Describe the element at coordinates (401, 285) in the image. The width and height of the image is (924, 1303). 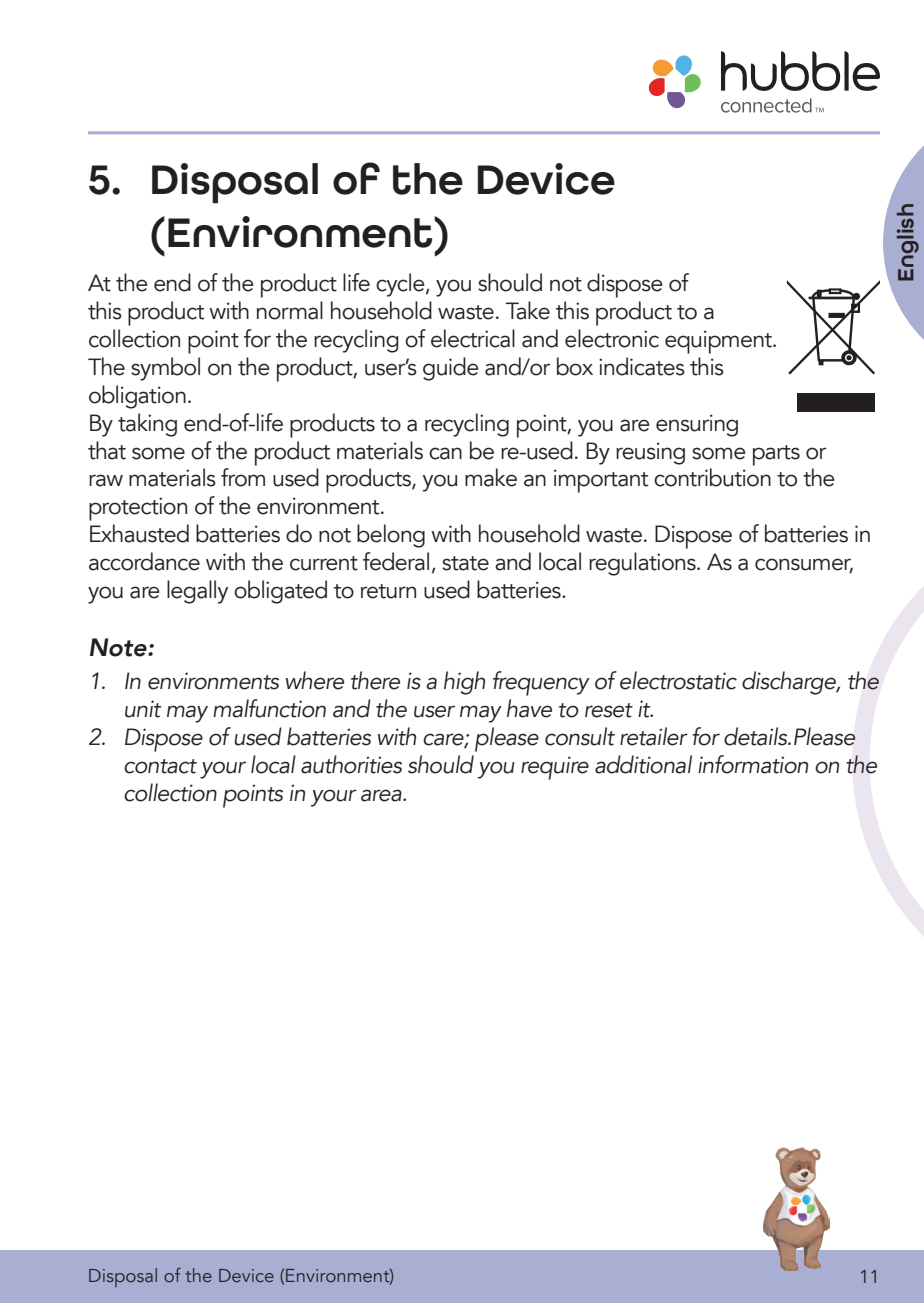
I see `cycle` at that location.
